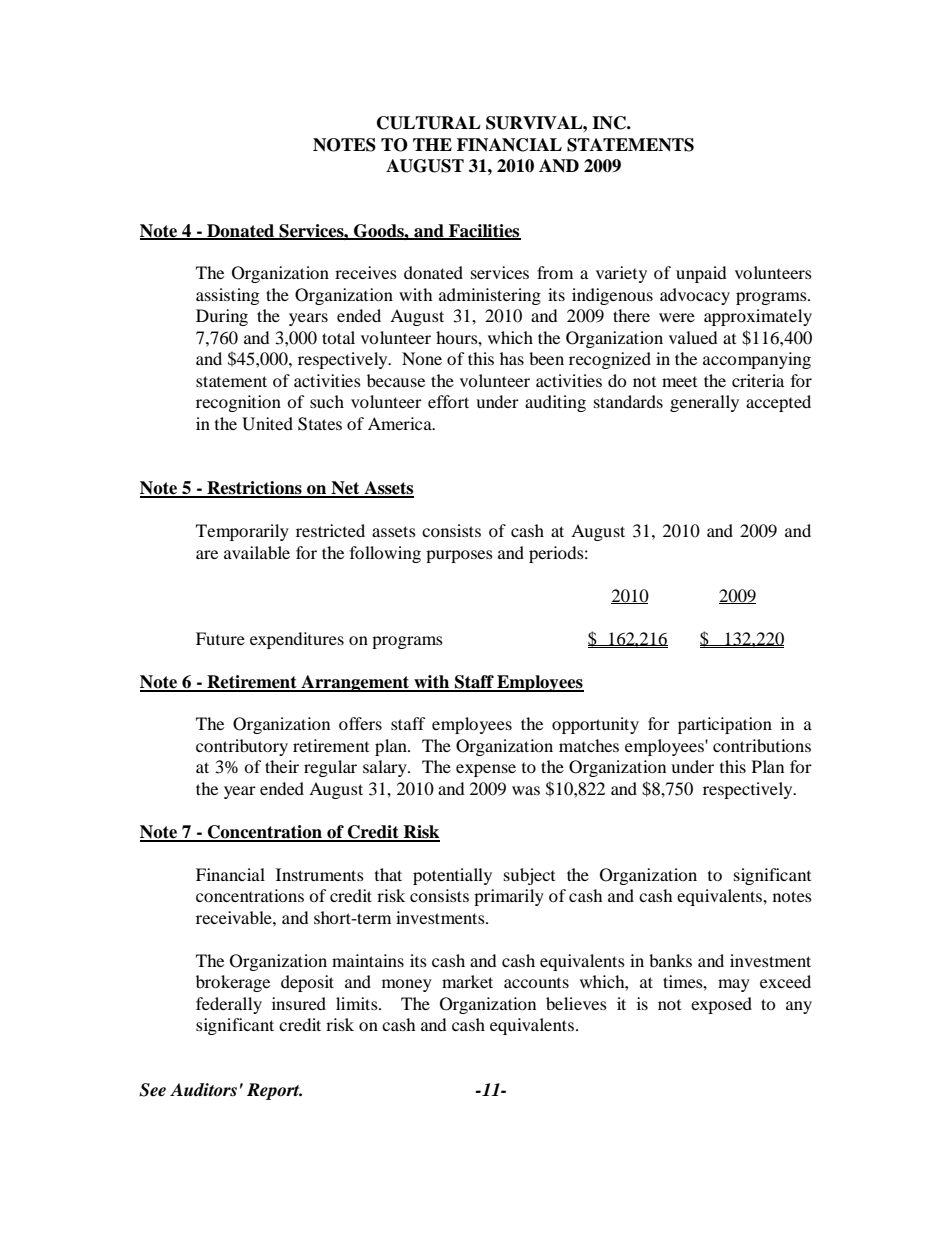 The width and height of the screenshot is (952, 1233). I want to click on purposes, so click(459, 556).
